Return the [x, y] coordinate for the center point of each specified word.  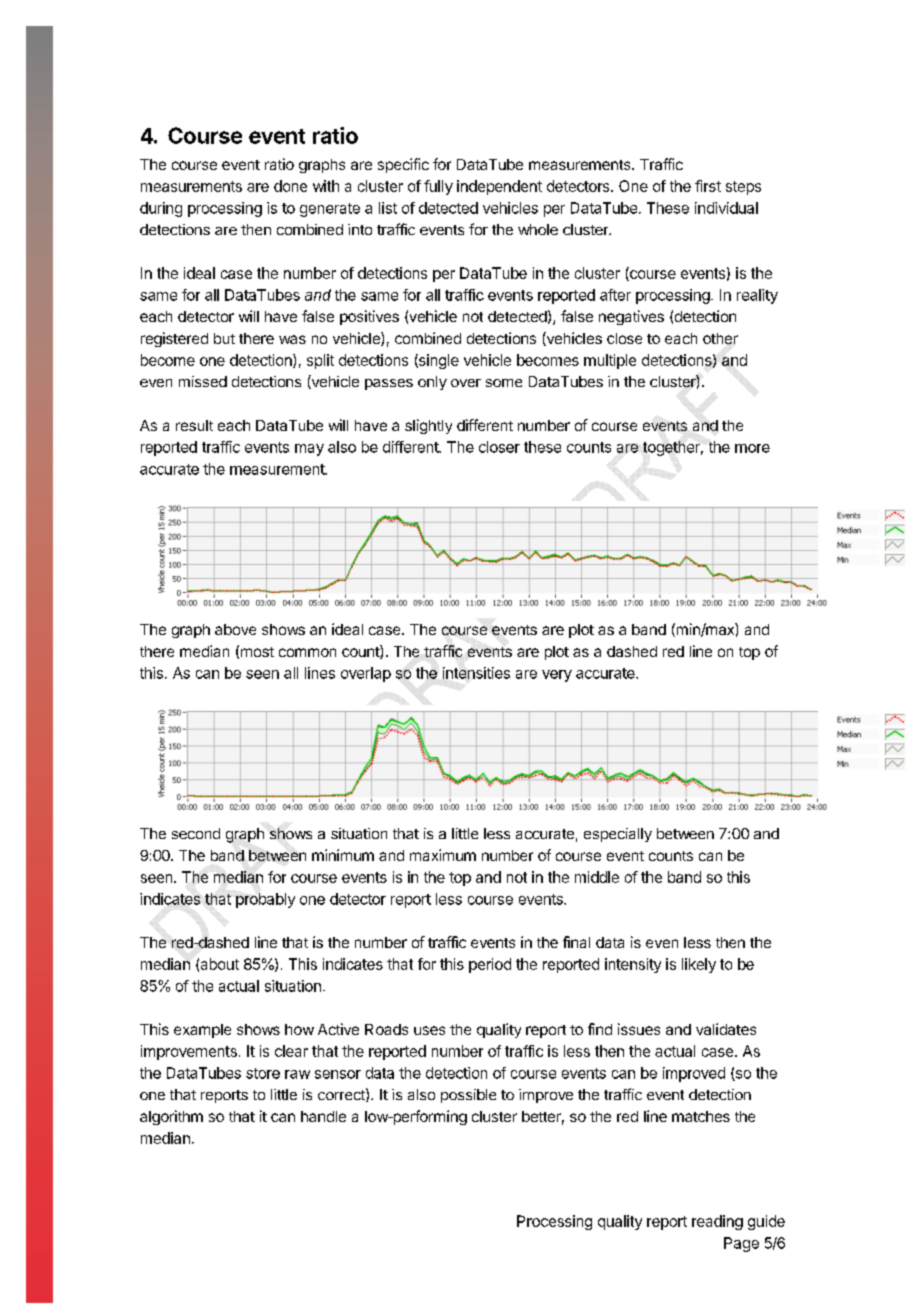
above [235, 629]
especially [618, 835]
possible [468, 1096]
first [708, 186]
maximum [443, 855]
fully [438, 187]
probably [265, 900]
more [752, 448]
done [290, 186]
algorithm [171, 1117]
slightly [428, 426]
